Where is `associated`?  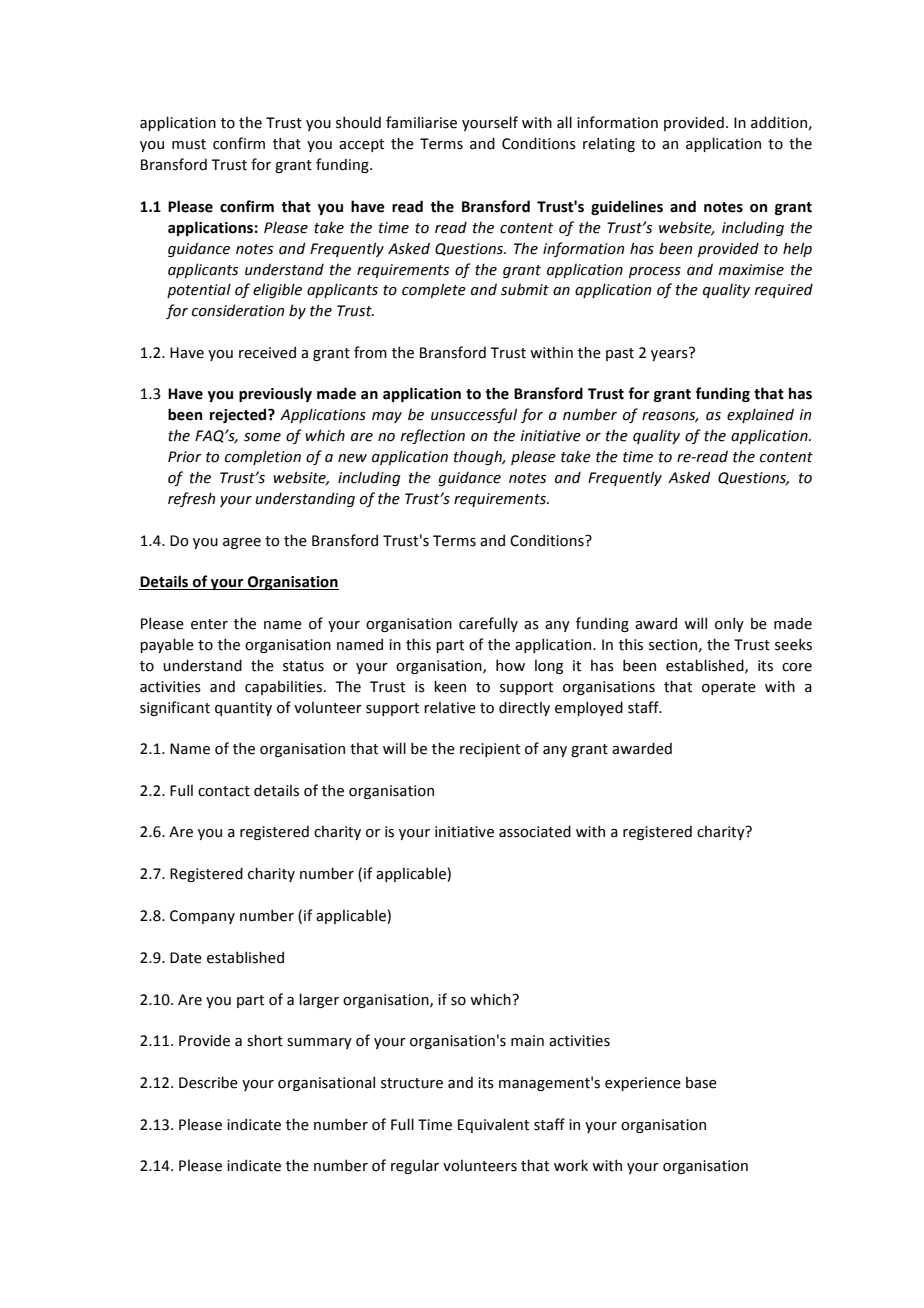 associated is located at coordinates (535, 831).
